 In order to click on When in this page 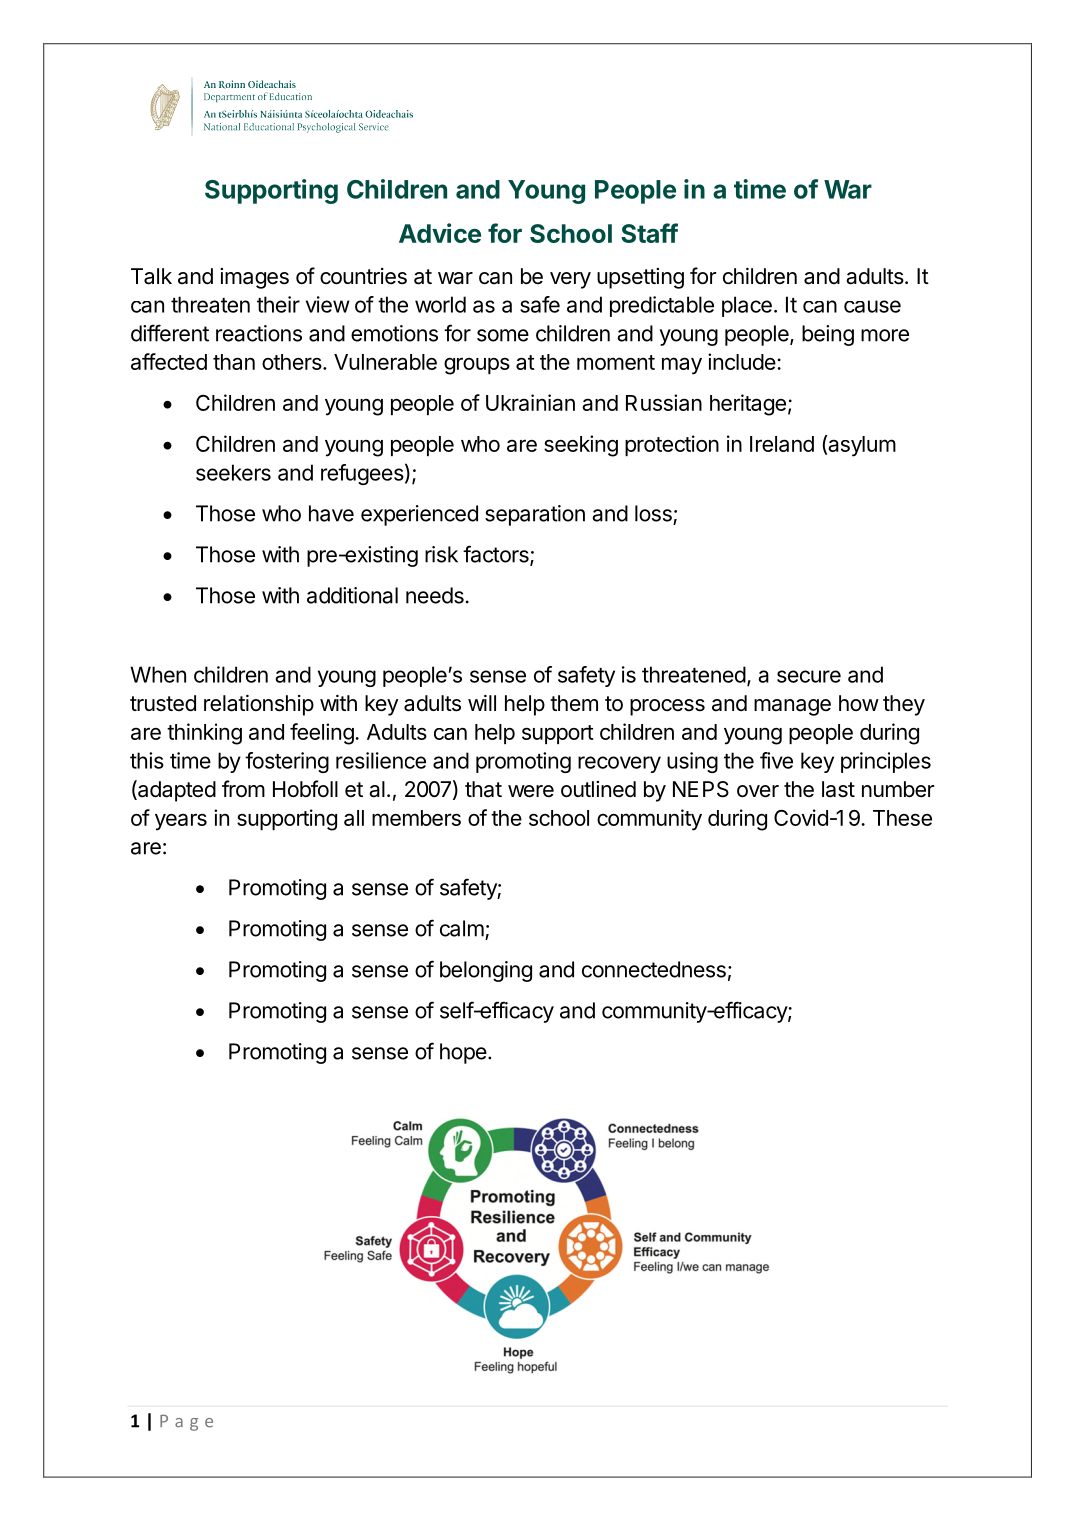, I will do `click(158, 674)`.
